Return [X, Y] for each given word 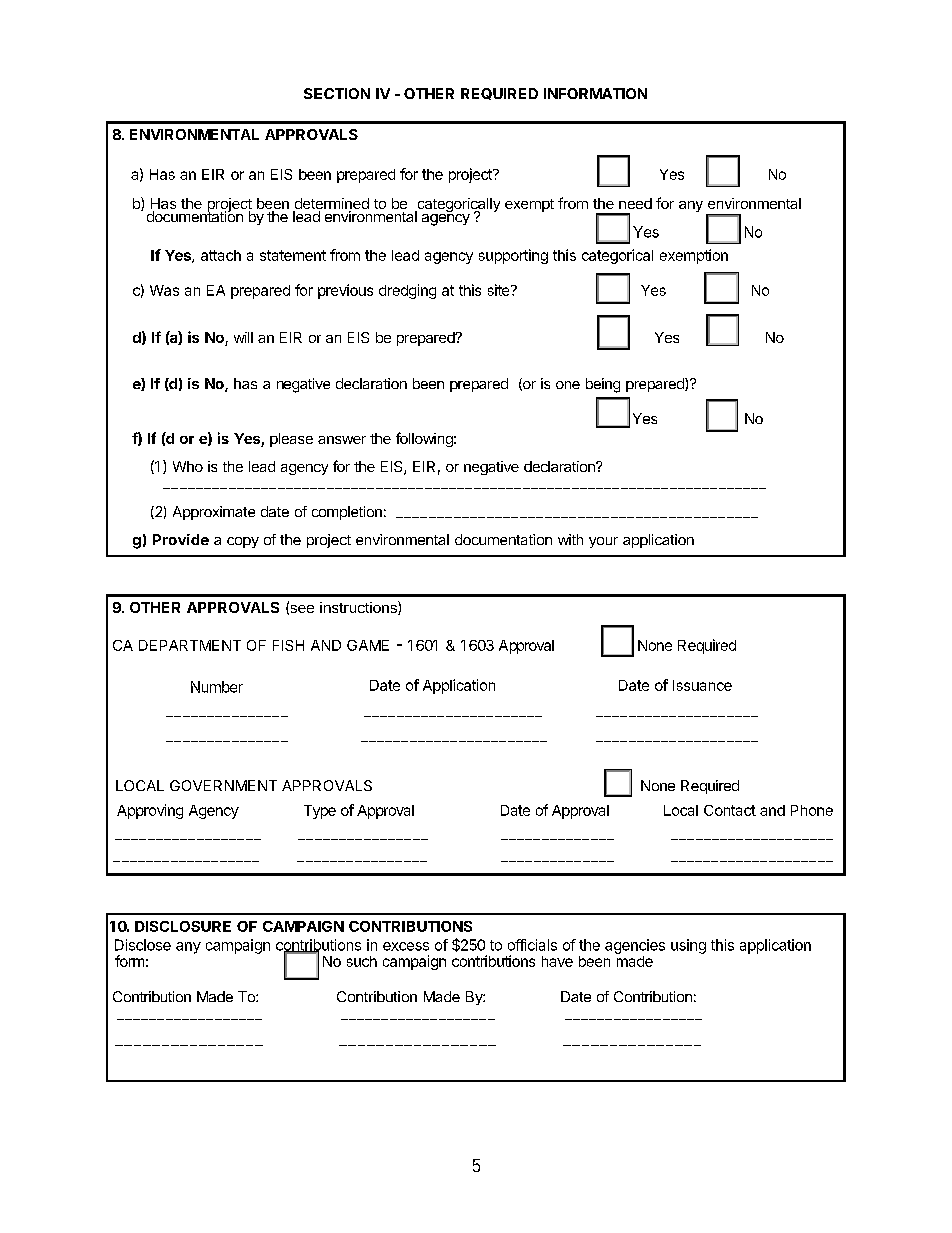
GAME [368, 645]
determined [331, 205]
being [603, 385]
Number [217, 687]
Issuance [702, 685]
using [688, 946]
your [603, 542]
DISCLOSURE [183, 926]
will [243, 337]
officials [532, 945]
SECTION [337, 93]
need [635, 203]
